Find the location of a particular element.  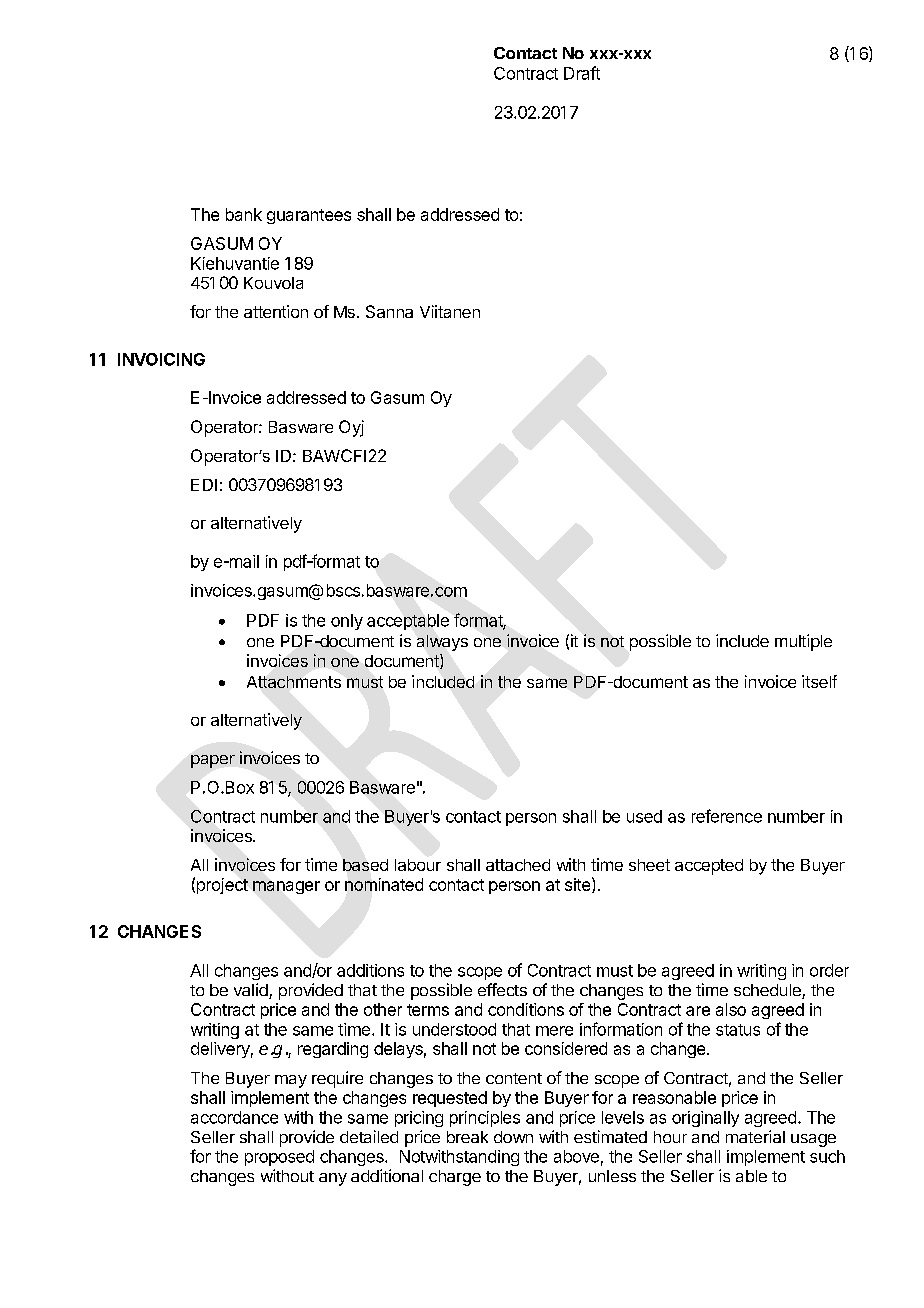

EDI is located at coordinates (204, 485).
